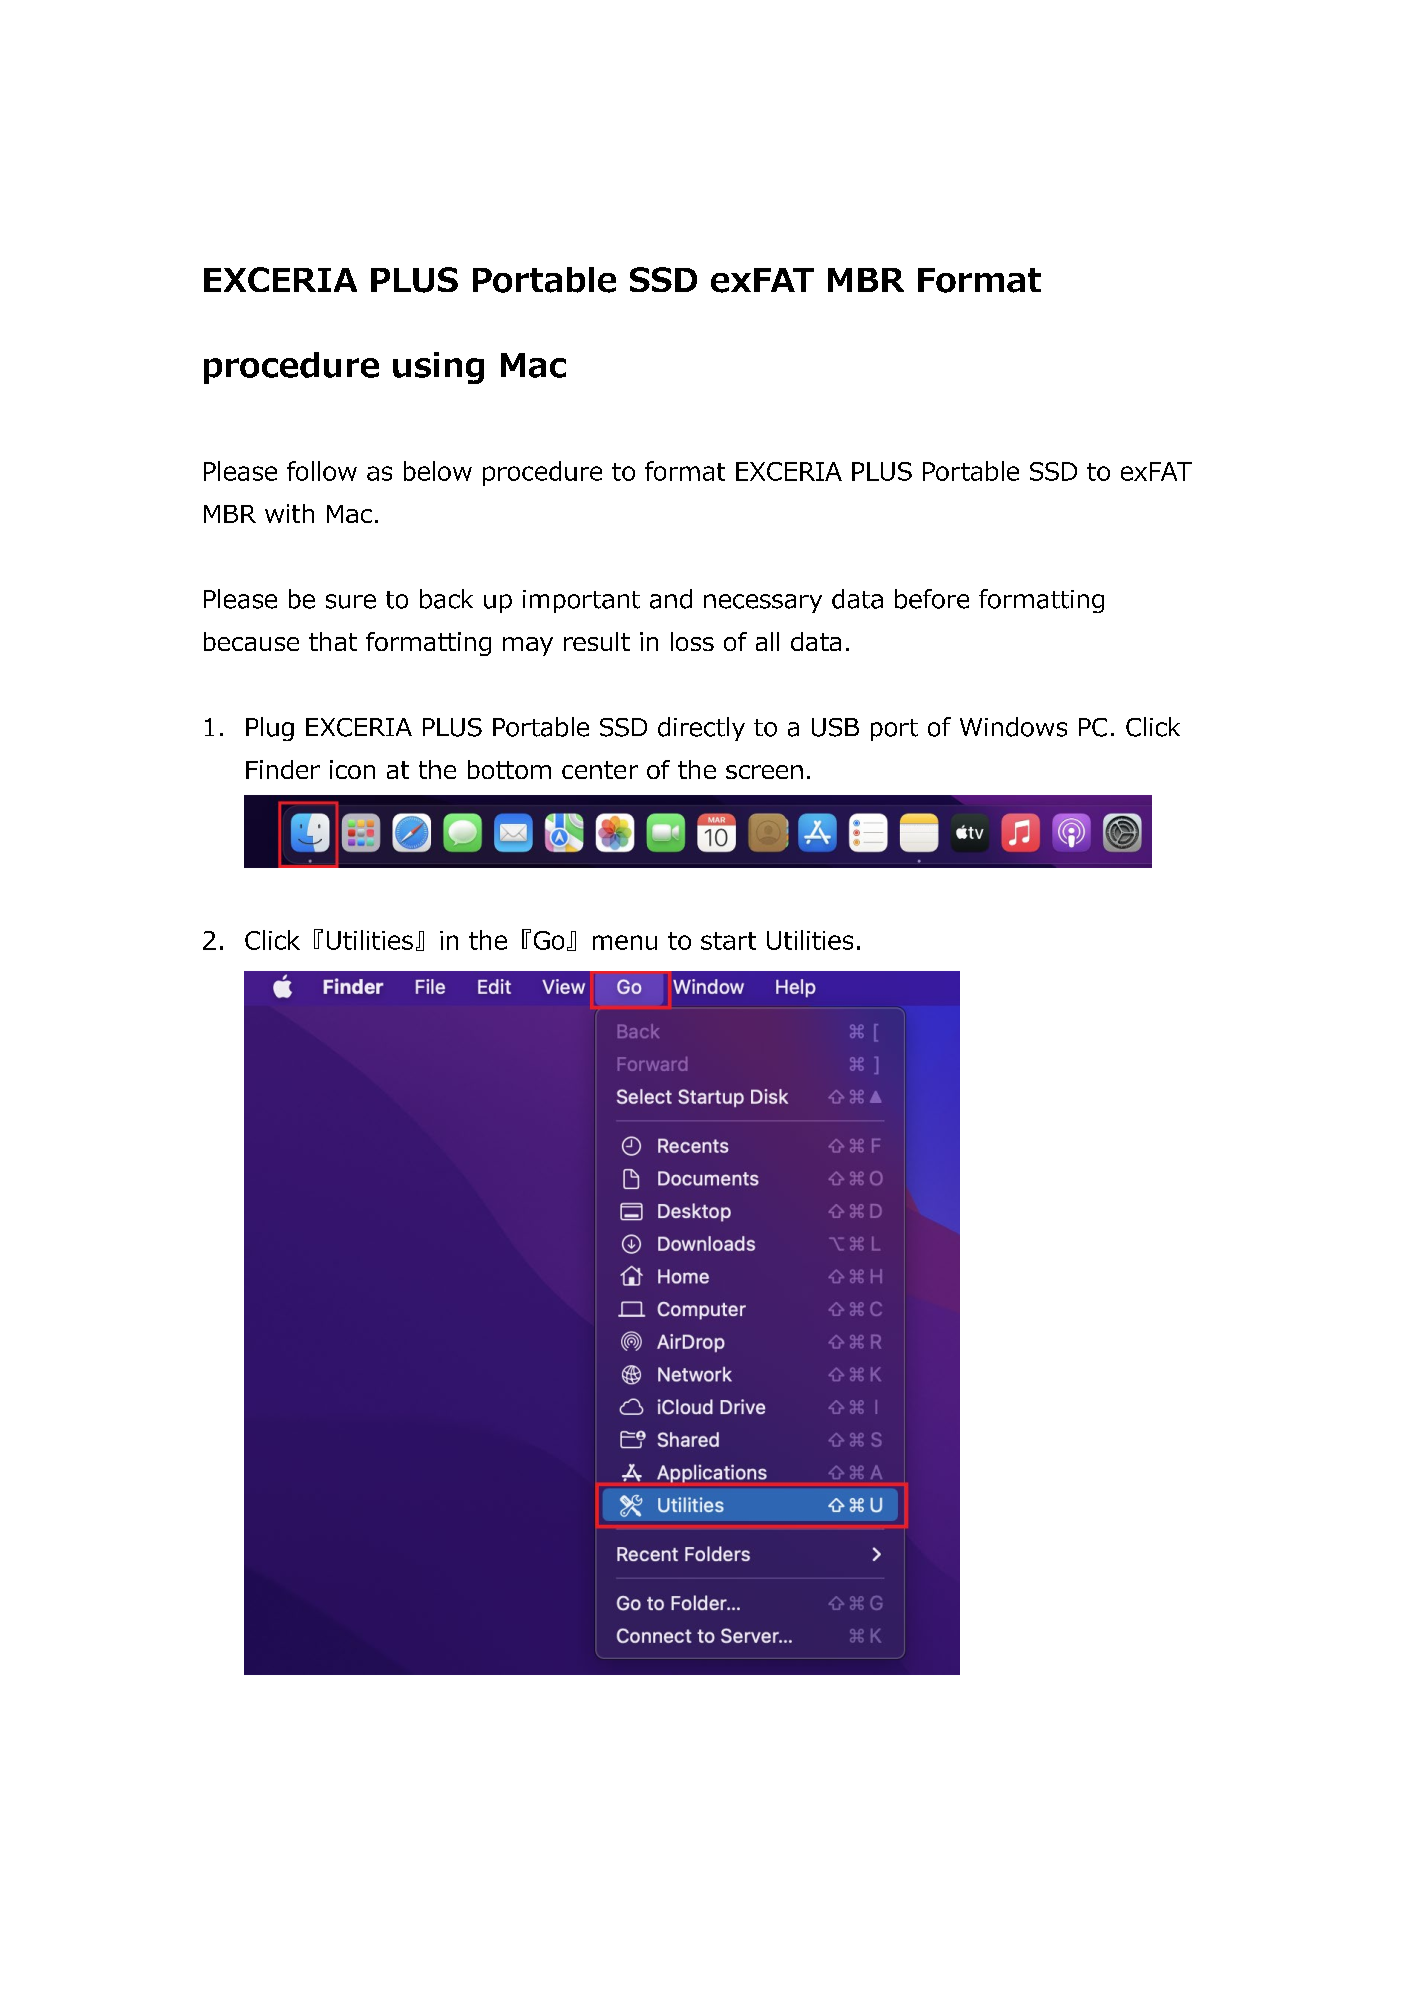 This image has width=1410, height=1995. I want to click on below, so click(438, 471).
